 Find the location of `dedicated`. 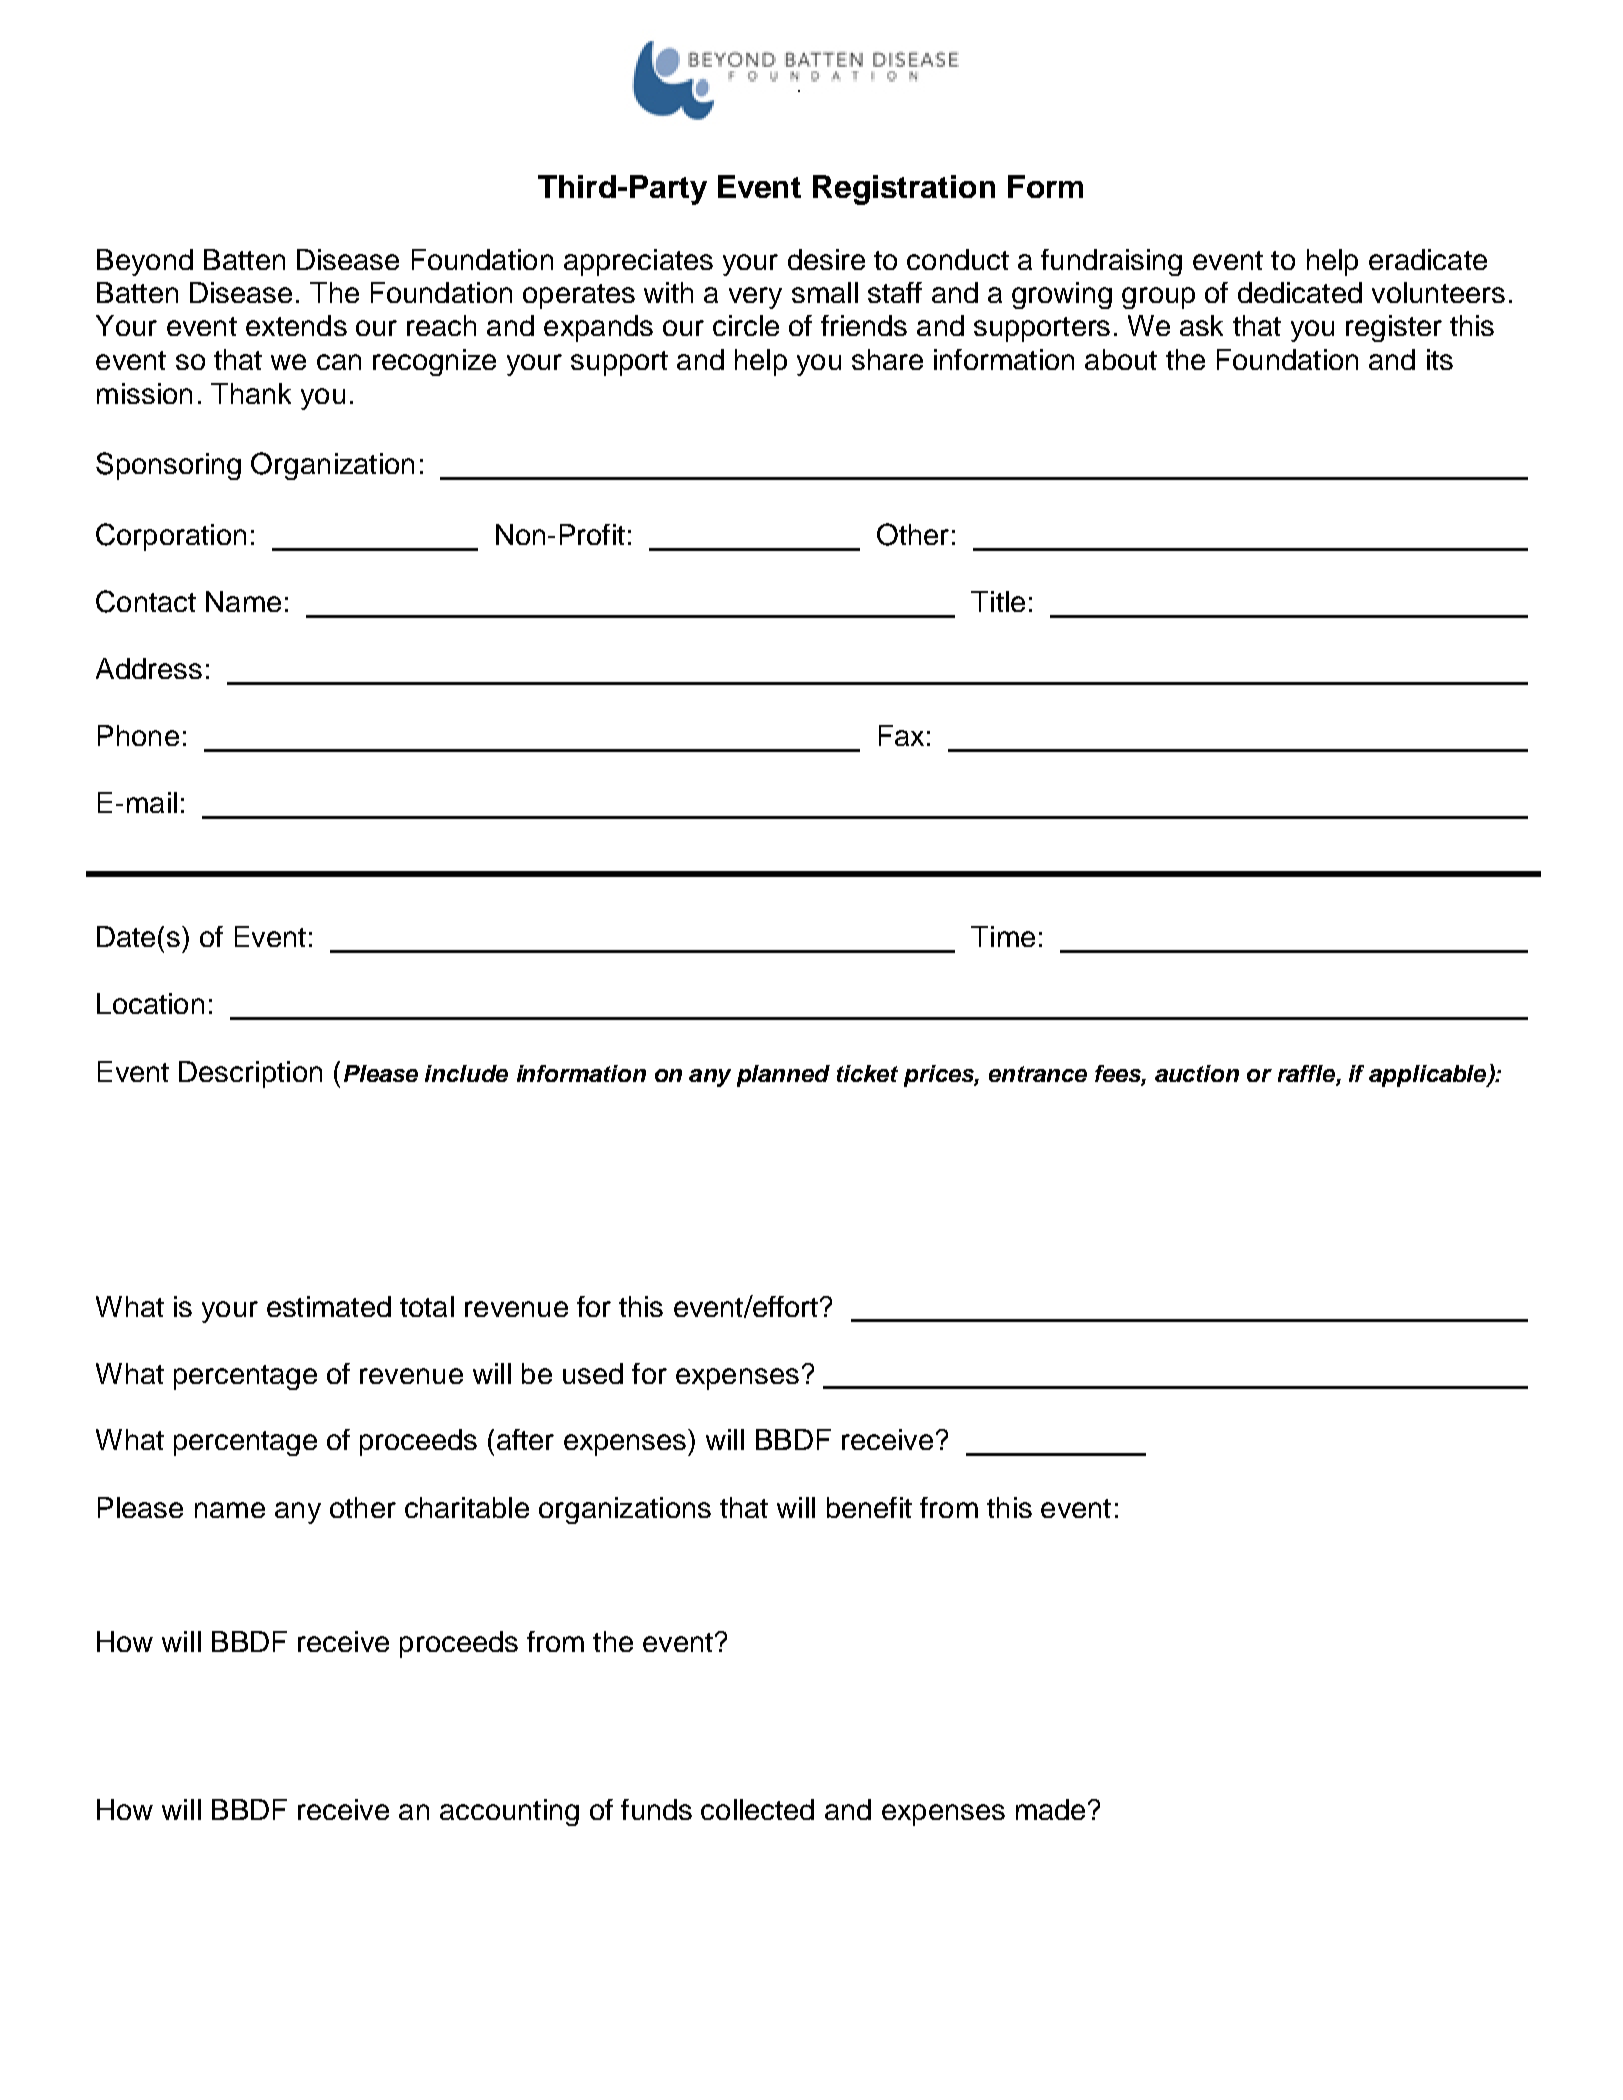

dedicated is located at coordinates (1300, 292).
